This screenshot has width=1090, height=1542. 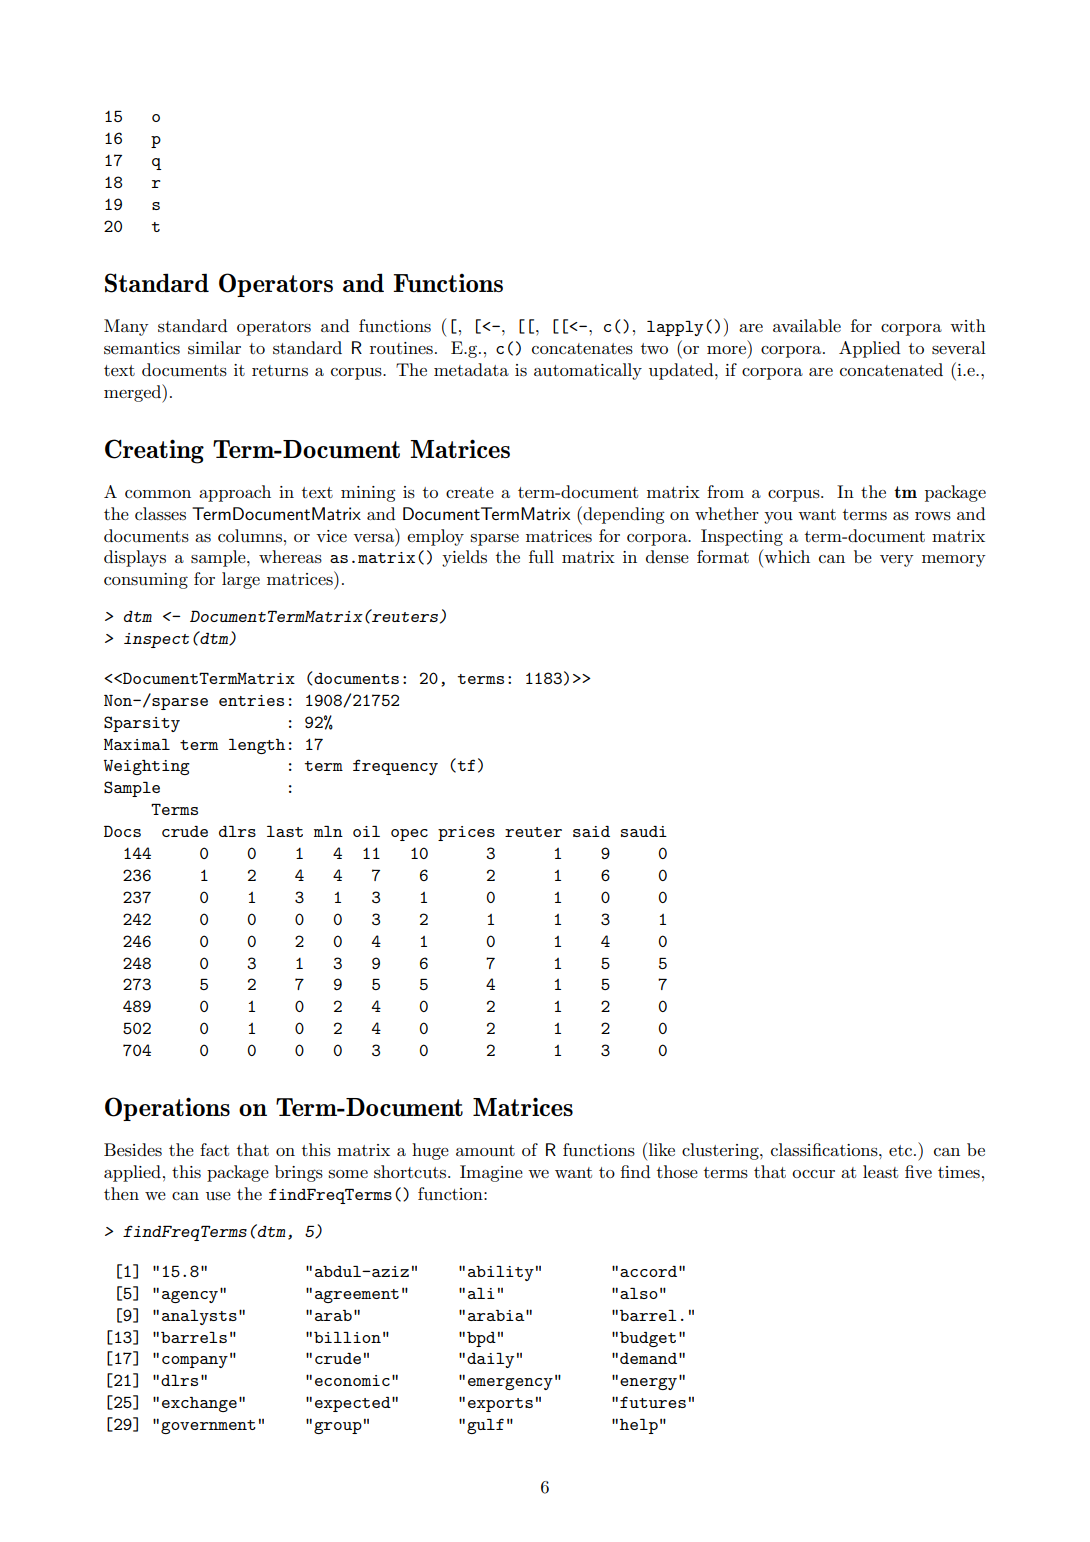 What do you see at coordinates (891, 369) in the screenshot?
I see `concatenated` at bounding box center [891, 369].
